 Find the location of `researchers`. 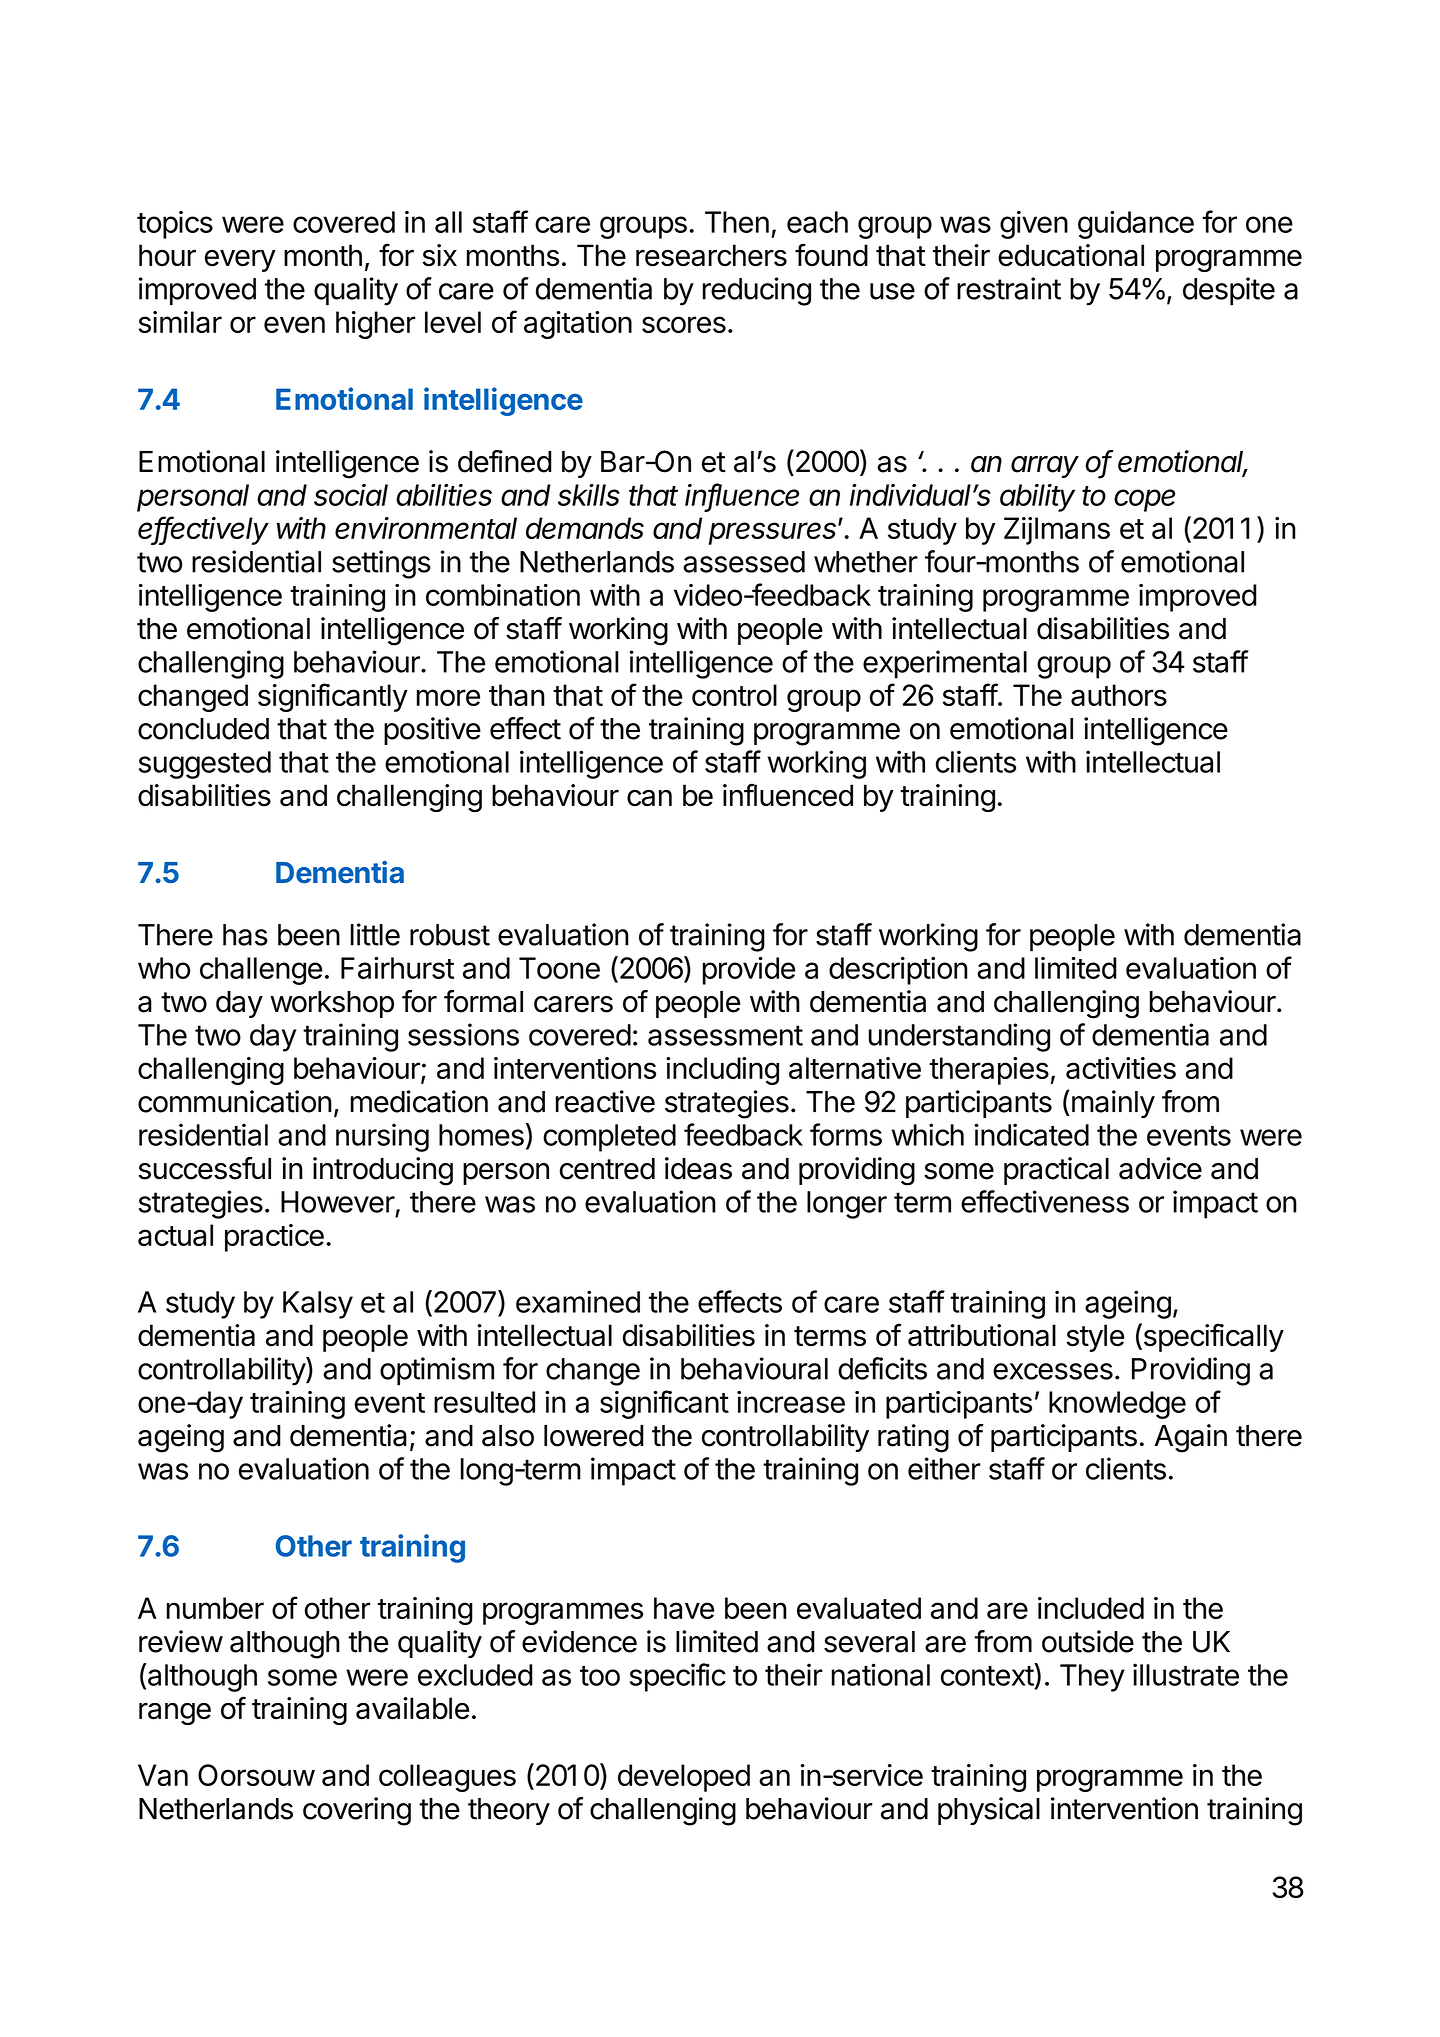

researchers is located at coordinates (711, 255).
